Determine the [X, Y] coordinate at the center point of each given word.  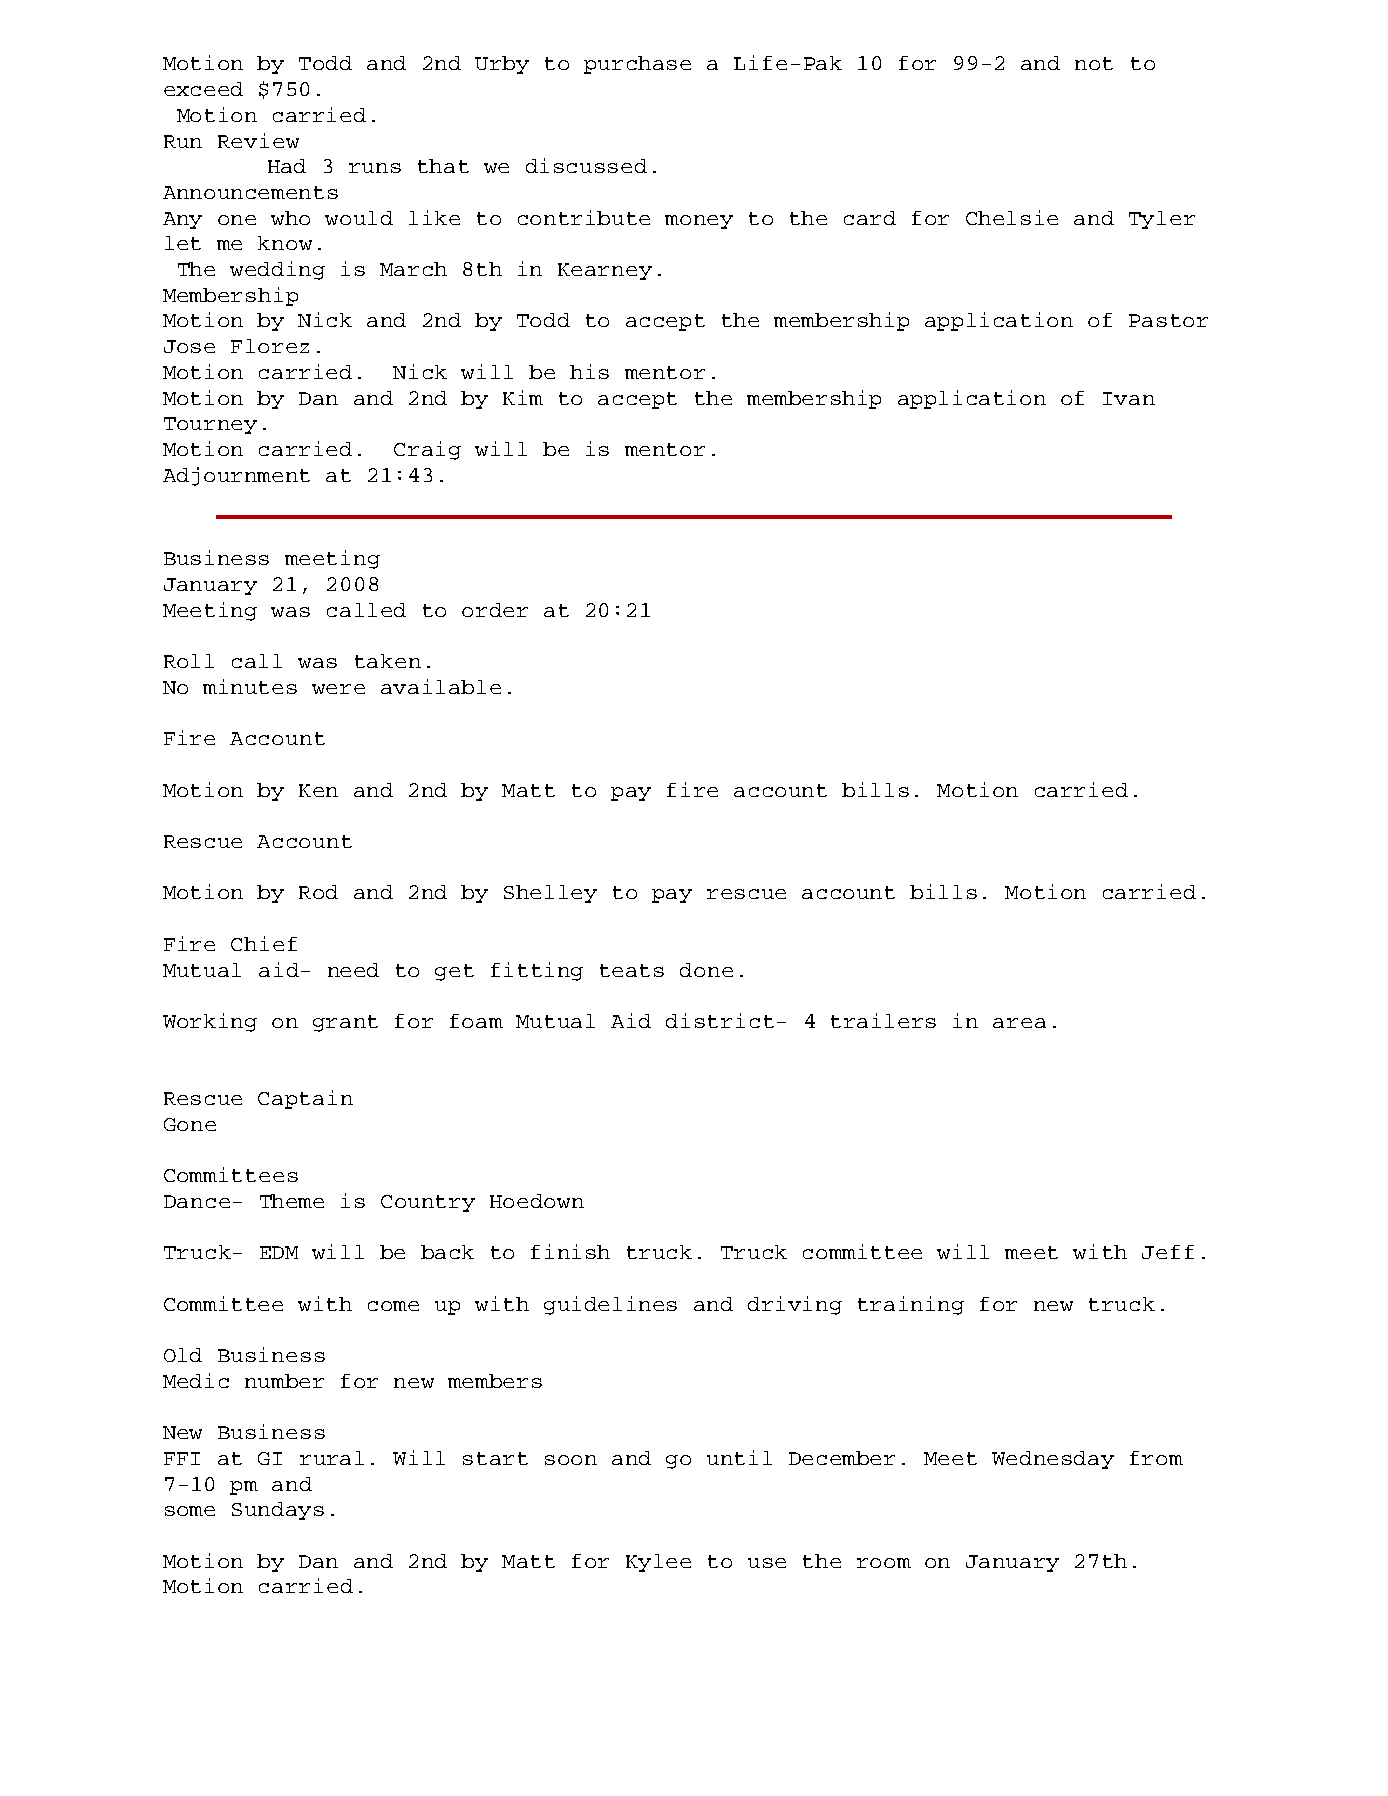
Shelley [550, 894]
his [589, 371]
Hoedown [537, 1201]
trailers [883, 1020]
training [911, 1305]
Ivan [1129, 398]
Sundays [278, 1511]
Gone [190, 1124]
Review [258, 140]
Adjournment [236, 476]
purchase [637, 65]
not [1094, 63]
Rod [318, 892]
